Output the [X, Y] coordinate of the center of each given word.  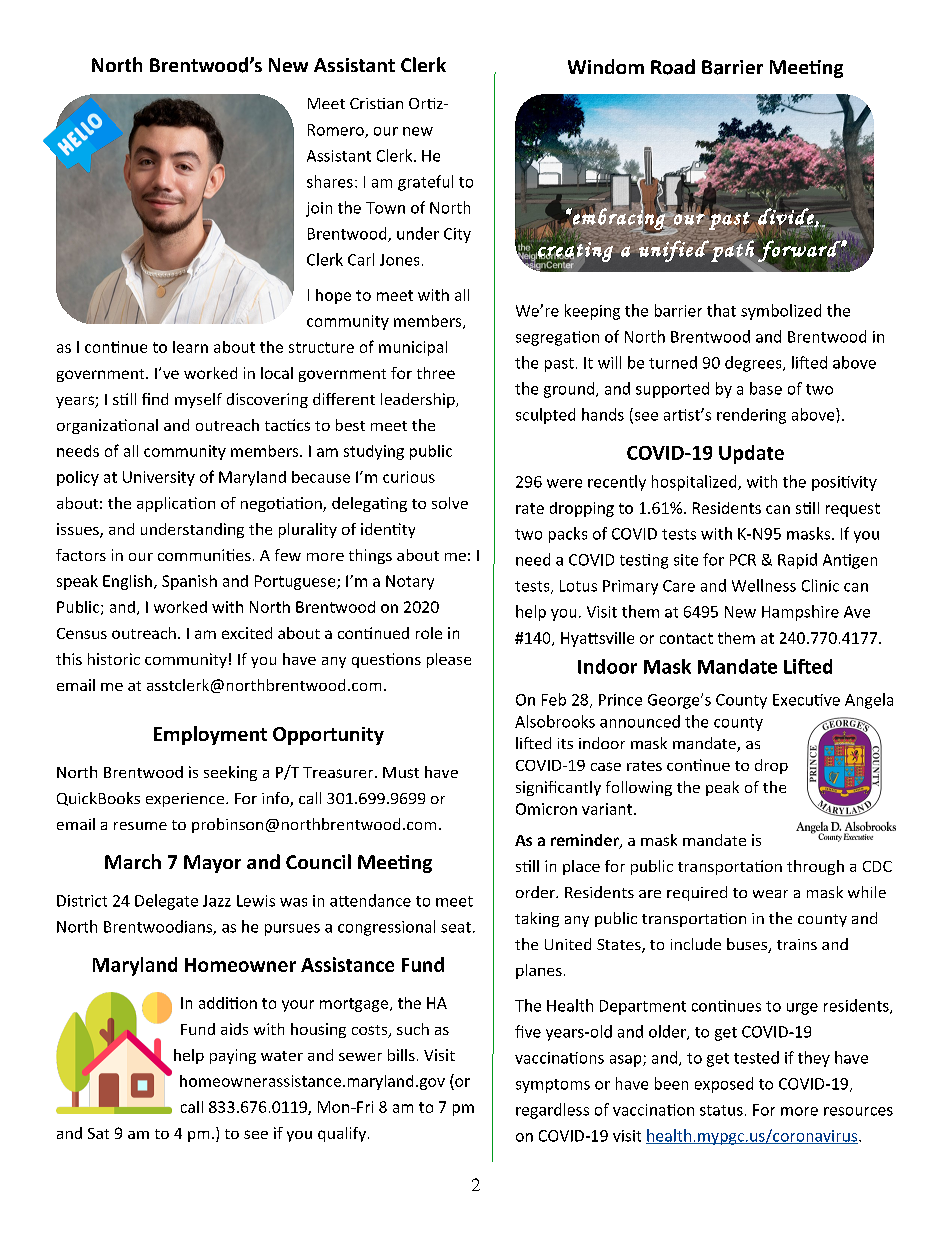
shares [330, 181]
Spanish [189, 582]
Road [673, 67]
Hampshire [800, 613]
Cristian [376, 103]
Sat [98, 1133]
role [429, 633]
